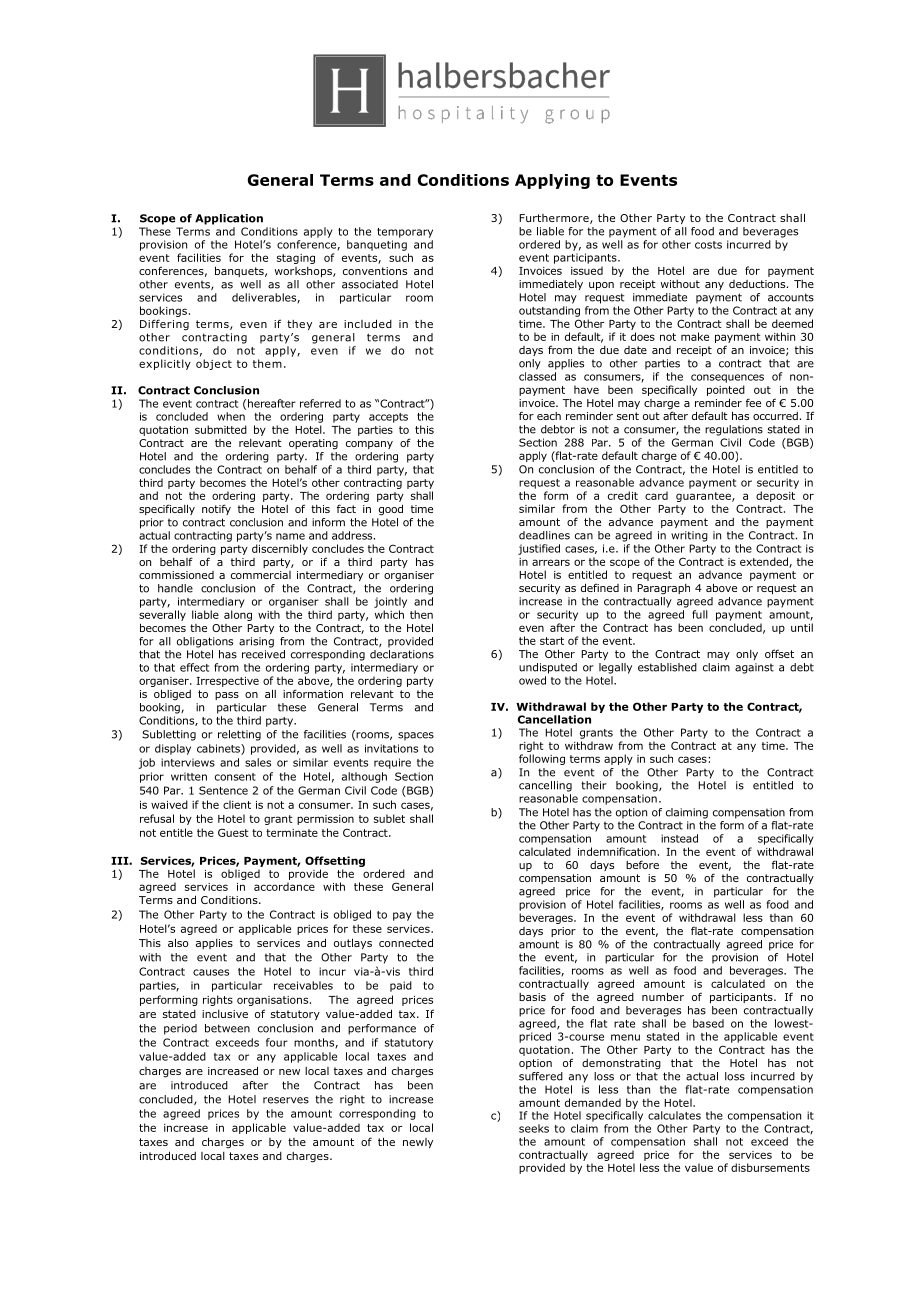 This screenshot has height=1308, width=924. Describe the element at coordinates (418, 1143) in the screenshot. I see `newly` at that location.
